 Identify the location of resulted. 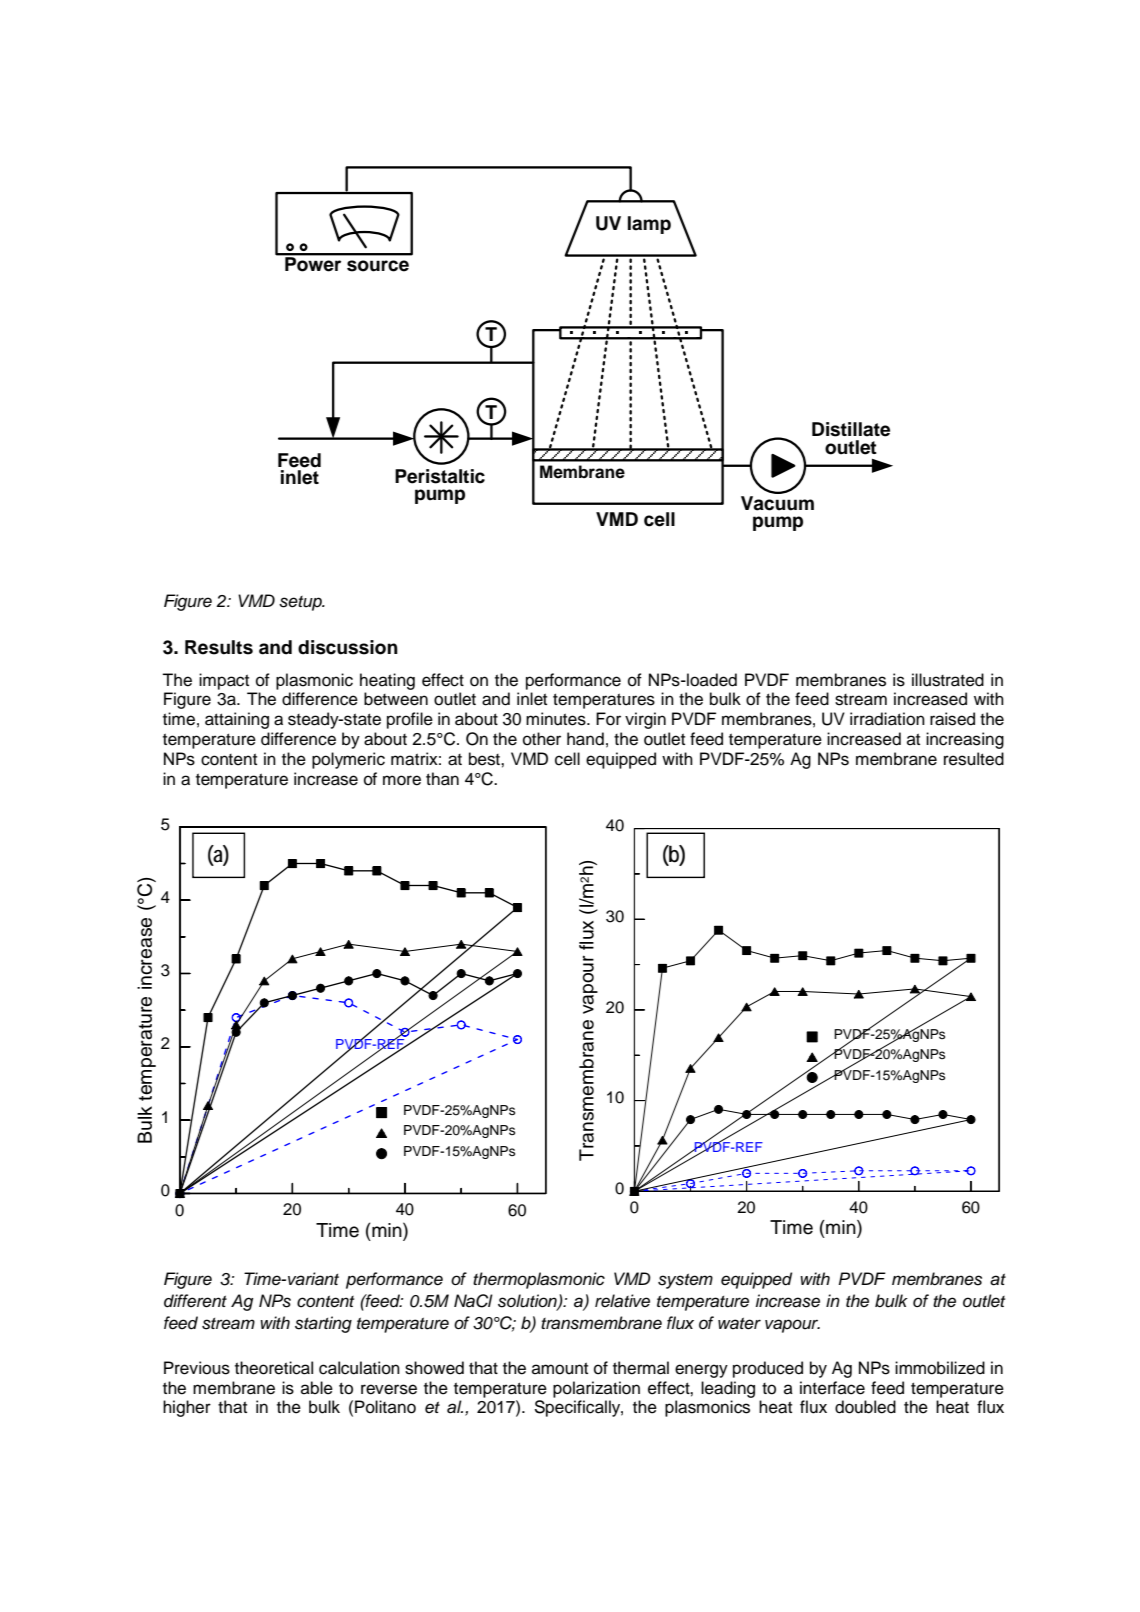
(974, 759).
